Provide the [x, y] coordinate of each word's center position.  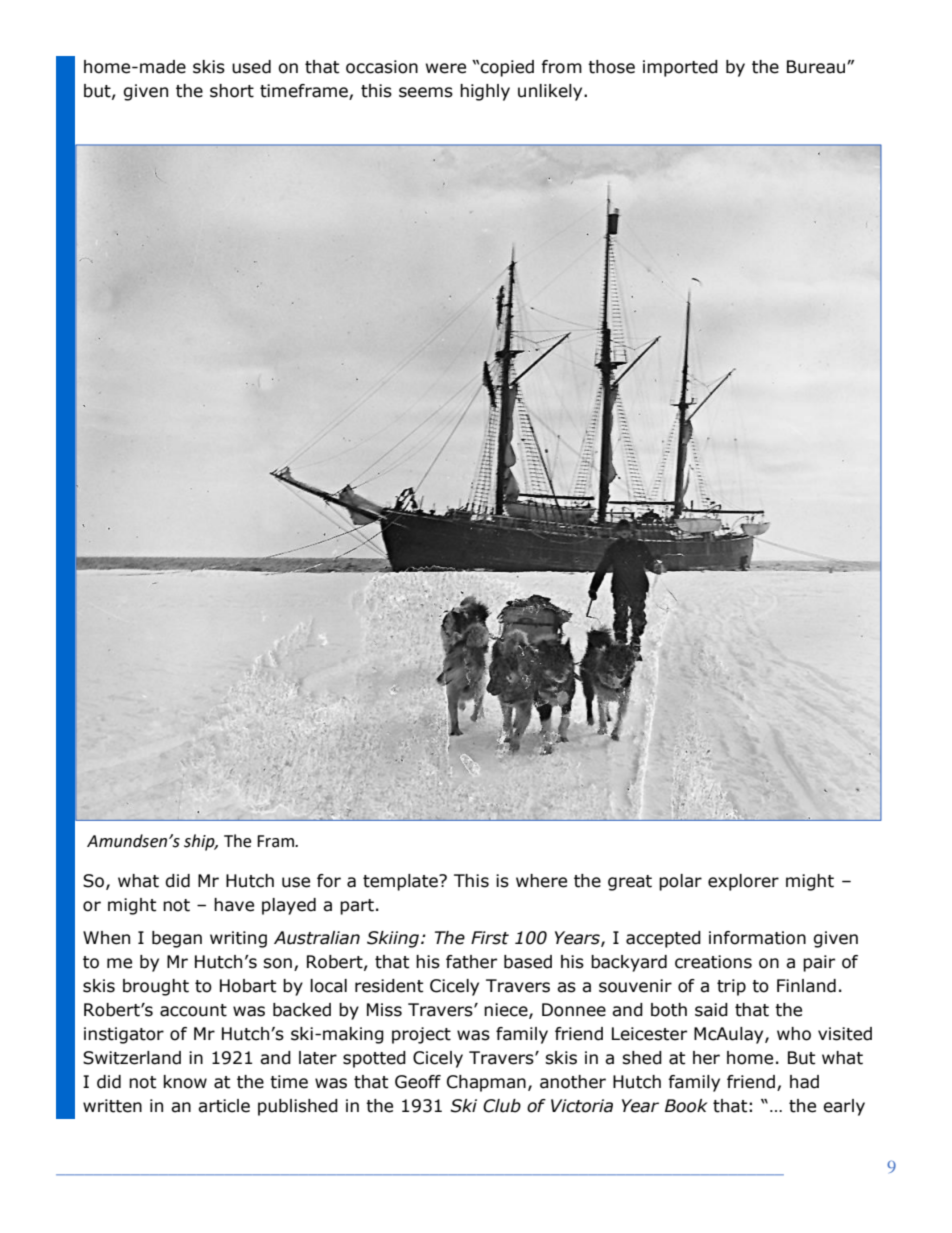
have [234, 905]
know [185, 1082]
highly [485, 92]
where [541, 881]
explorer [743, 882]
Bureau [817, 67]
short [232, 91]
